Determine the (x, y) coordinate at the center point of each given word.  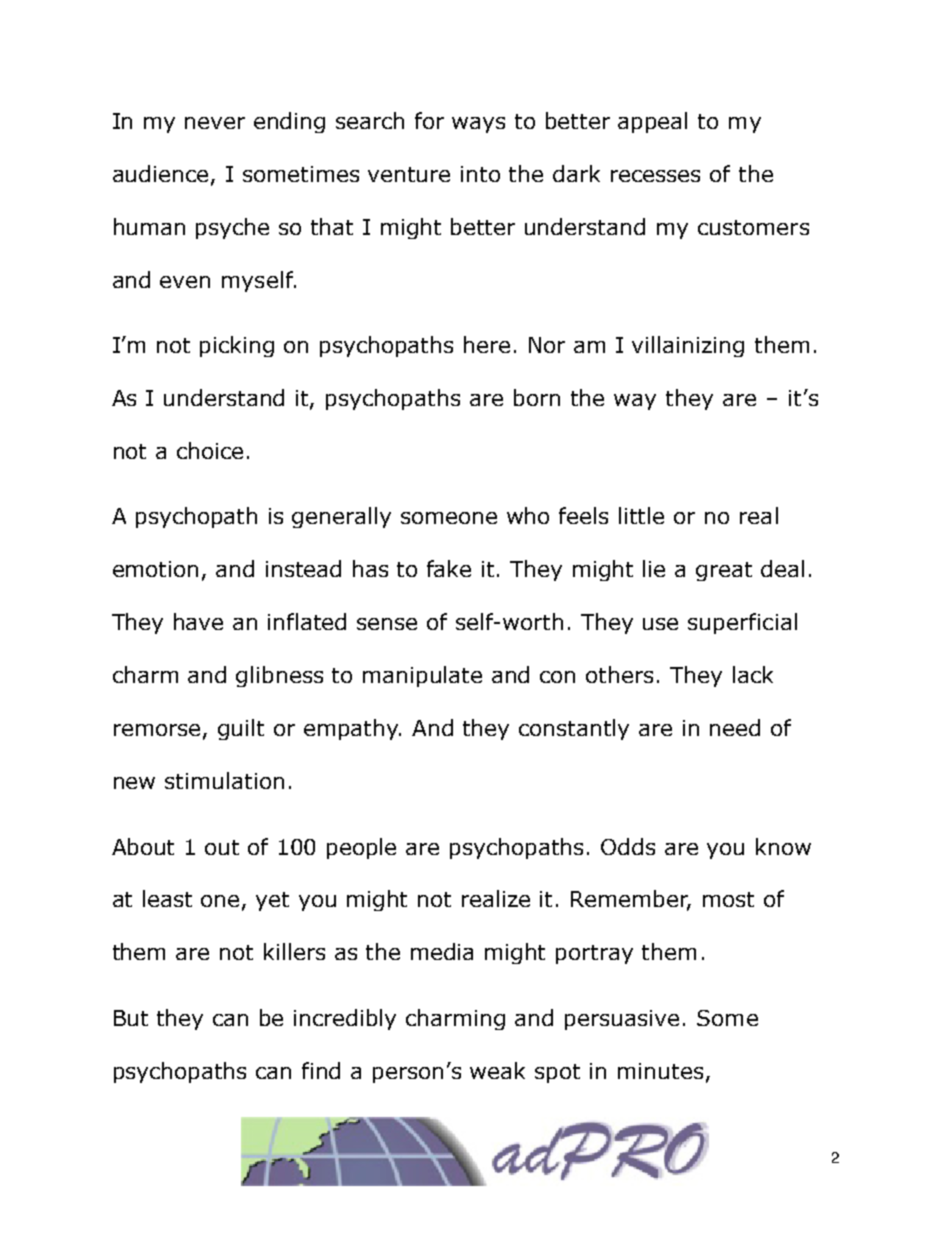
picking (237, 346)
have (198, 621)
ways (478, 125)
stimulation (224, 780)
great (724, 571)
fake (449, 568)
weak (497, 1070)
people (361, 848)
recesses (655, 176)
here (487, 344)
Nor (547, 345)
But (131, 1018)
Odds (628, 846)
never (215, 123)
